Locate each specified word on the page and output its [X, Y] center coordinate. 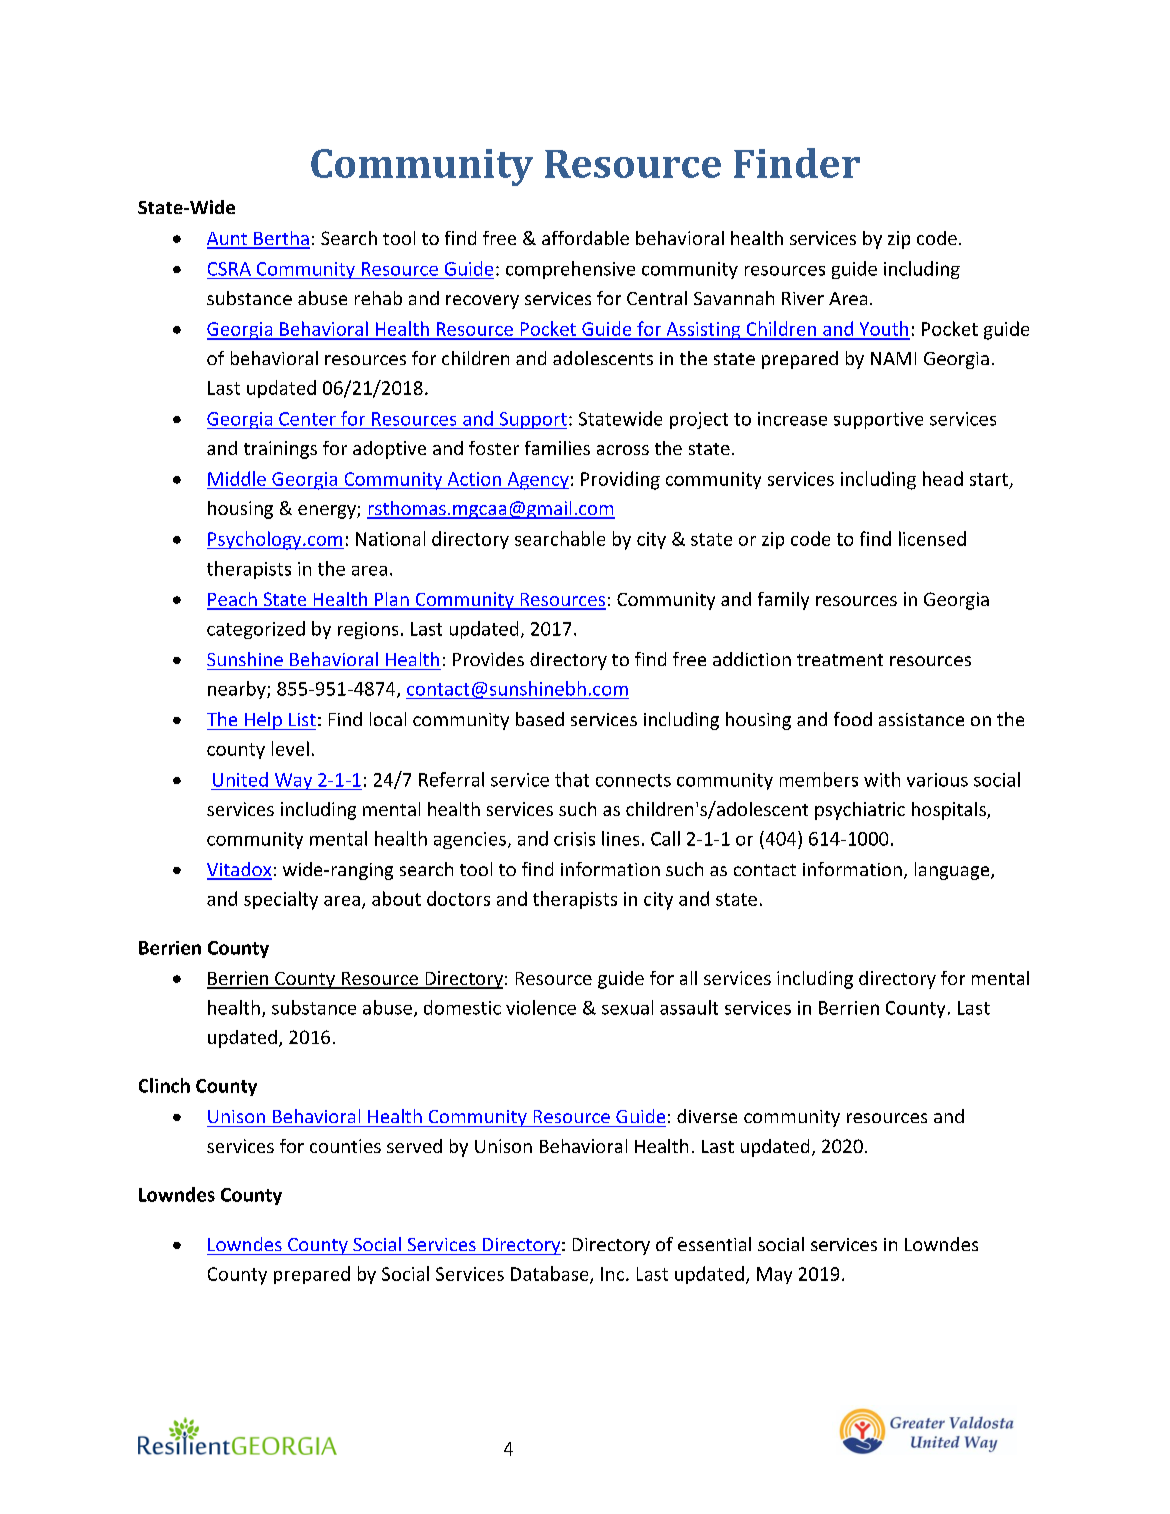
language [953, 871]
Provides [488, 659]
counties [345, 1146]
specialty [281, 900]
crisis [574, 839]
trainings [280, 450]
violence [541, 1007]
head [943, 478]
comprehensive [570, 270]
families [557, 448]
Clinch [164, 1085]
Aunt [228, 240]
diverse [707, 1116]
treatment [840, 660]
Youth [883, 330]
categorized [256, 630]
